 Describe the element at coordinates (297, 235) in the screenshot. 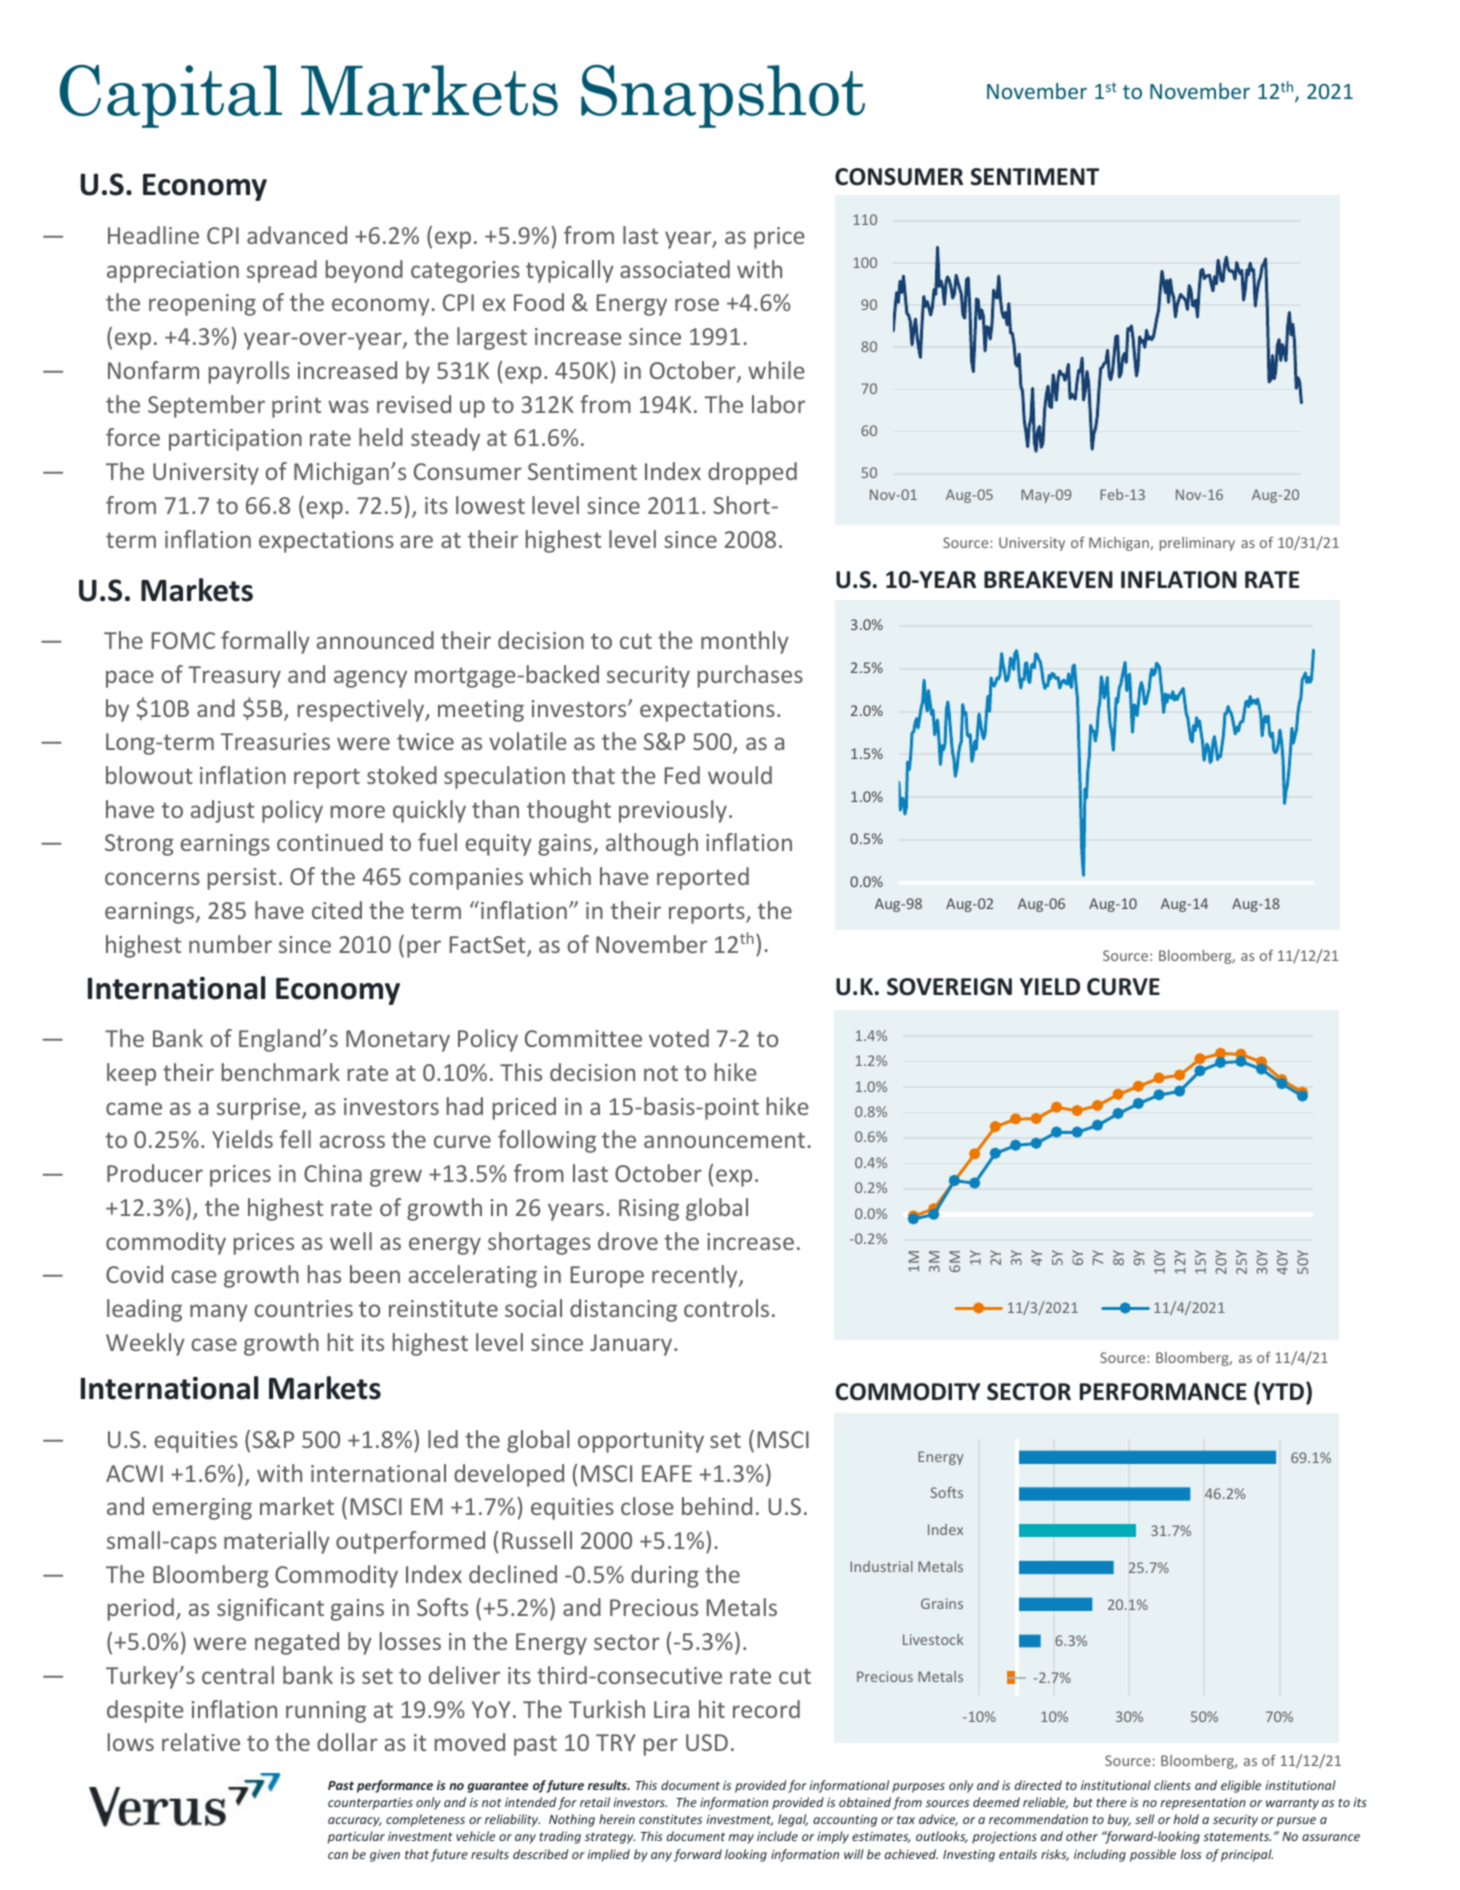

I see `advanced` at that location.
